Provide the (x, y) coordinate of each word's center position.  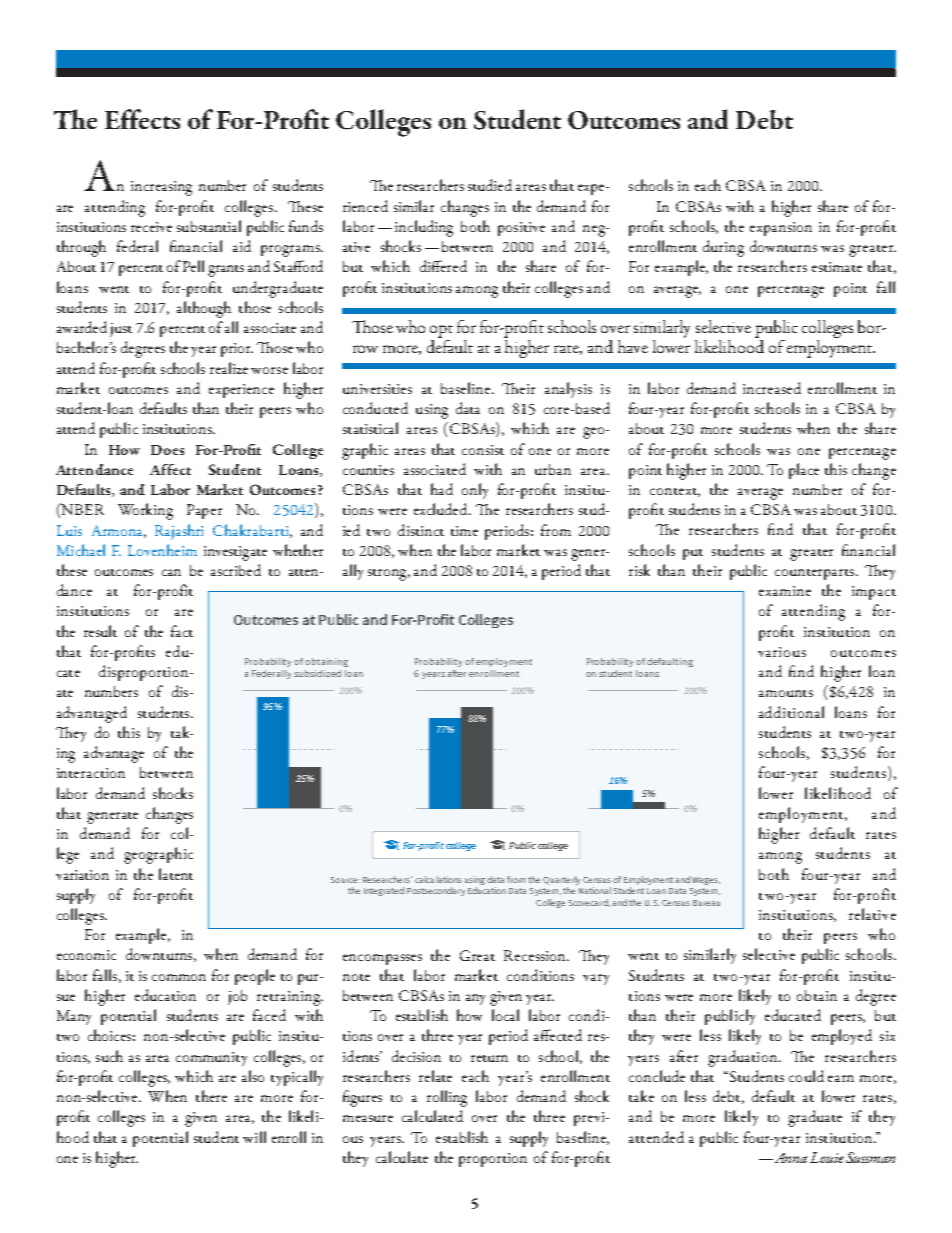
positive (521, 229)
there (211, 1096)
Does (167, 450)
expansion (781, 229)
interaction (91, 773)
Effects (142, 119)
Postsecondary (436, 891)
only (475, 491)
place (804, 471)
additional (791, 712)
